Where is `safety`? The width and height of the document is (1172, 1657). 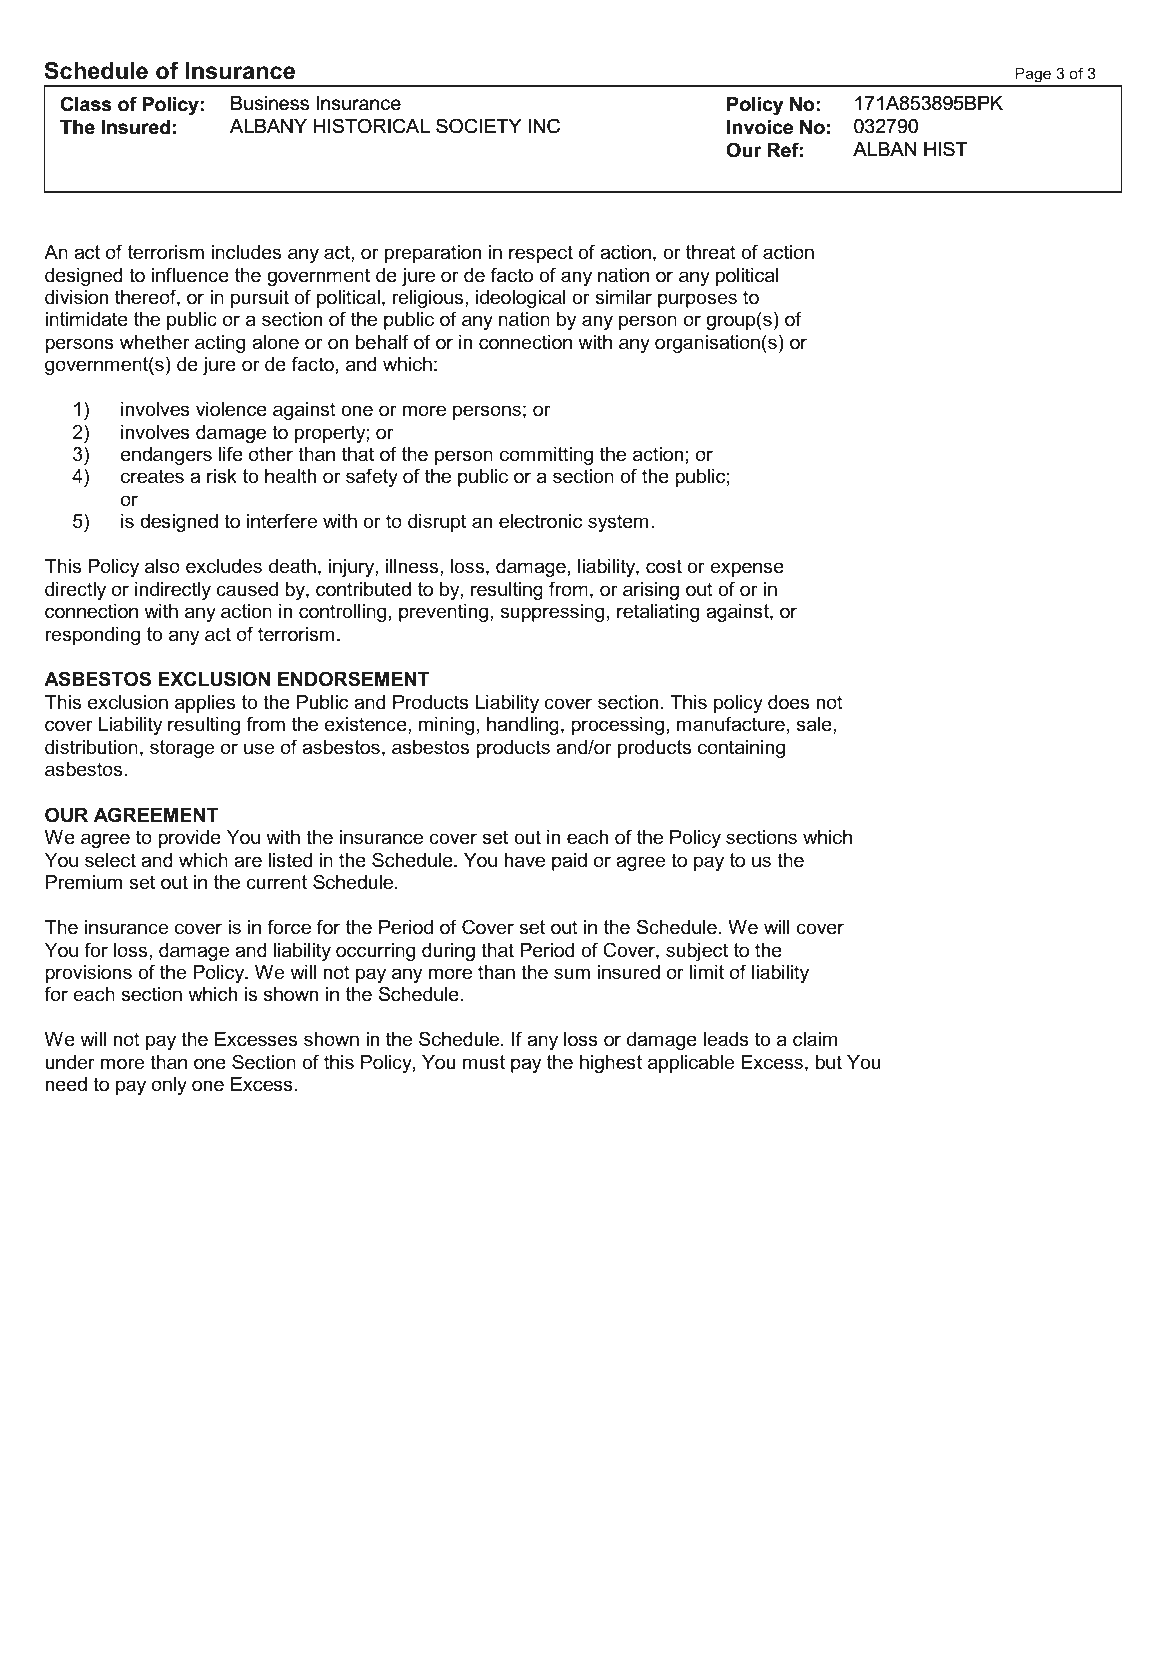 safety is located at coordinates (372, 477).
